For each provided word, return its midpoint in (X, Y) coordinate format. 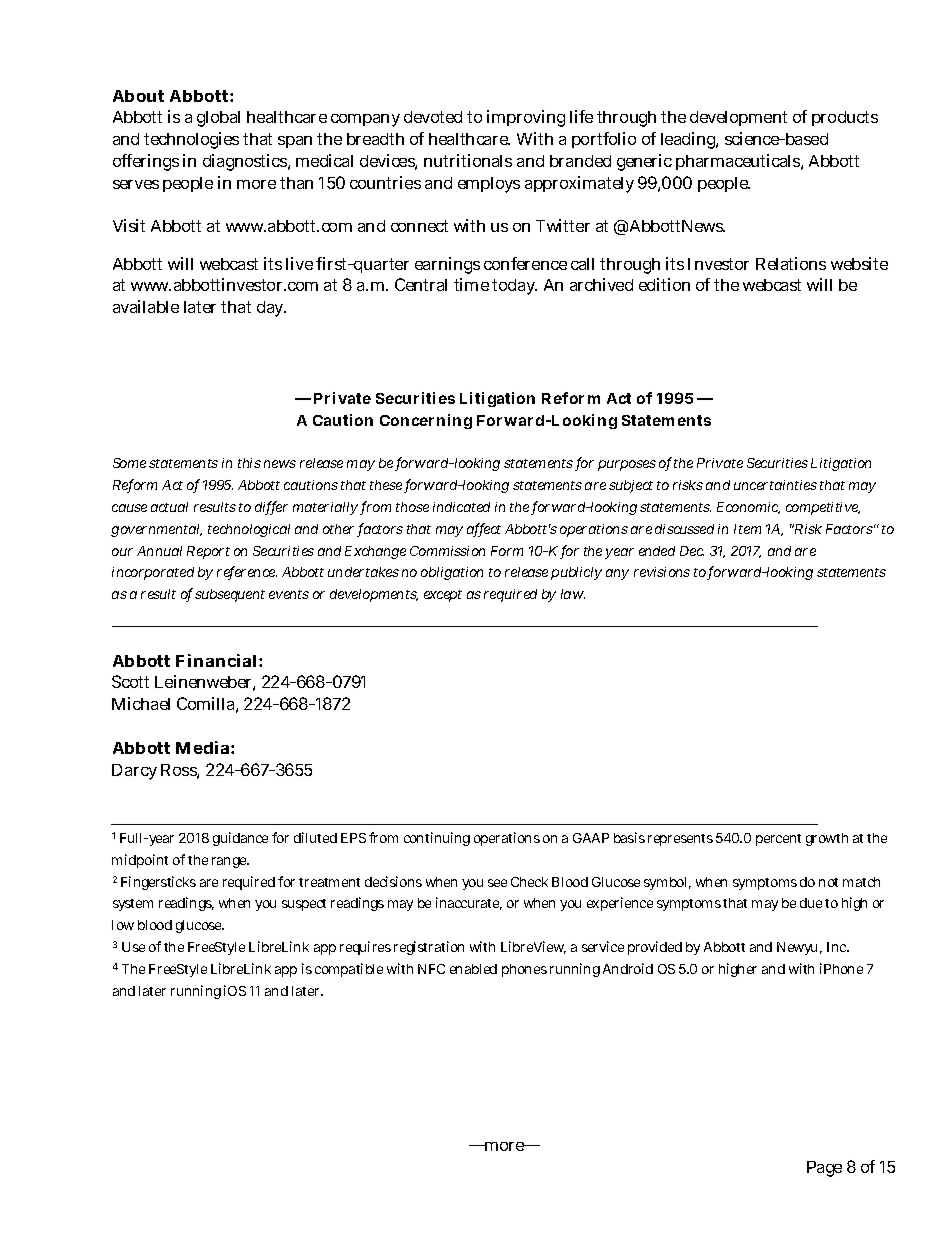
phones (524, 970)
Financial (218, 660)
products (845, 118)
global (218, 119)
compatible (349, 970)
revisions (662, 572)
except (443, 596)
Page (824, 1169)
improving (526, 118)
